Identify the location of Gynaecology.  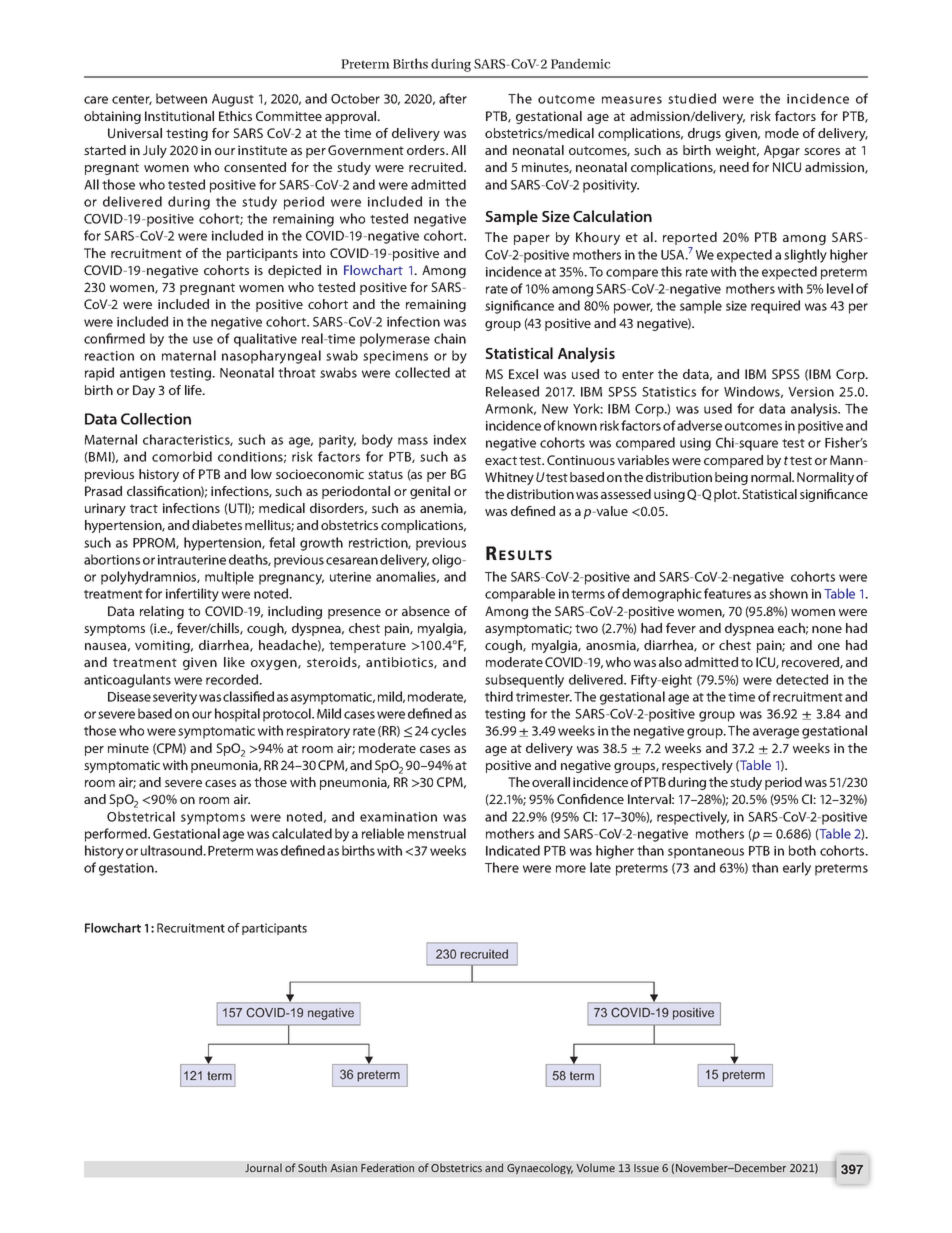
(540, 1169).
